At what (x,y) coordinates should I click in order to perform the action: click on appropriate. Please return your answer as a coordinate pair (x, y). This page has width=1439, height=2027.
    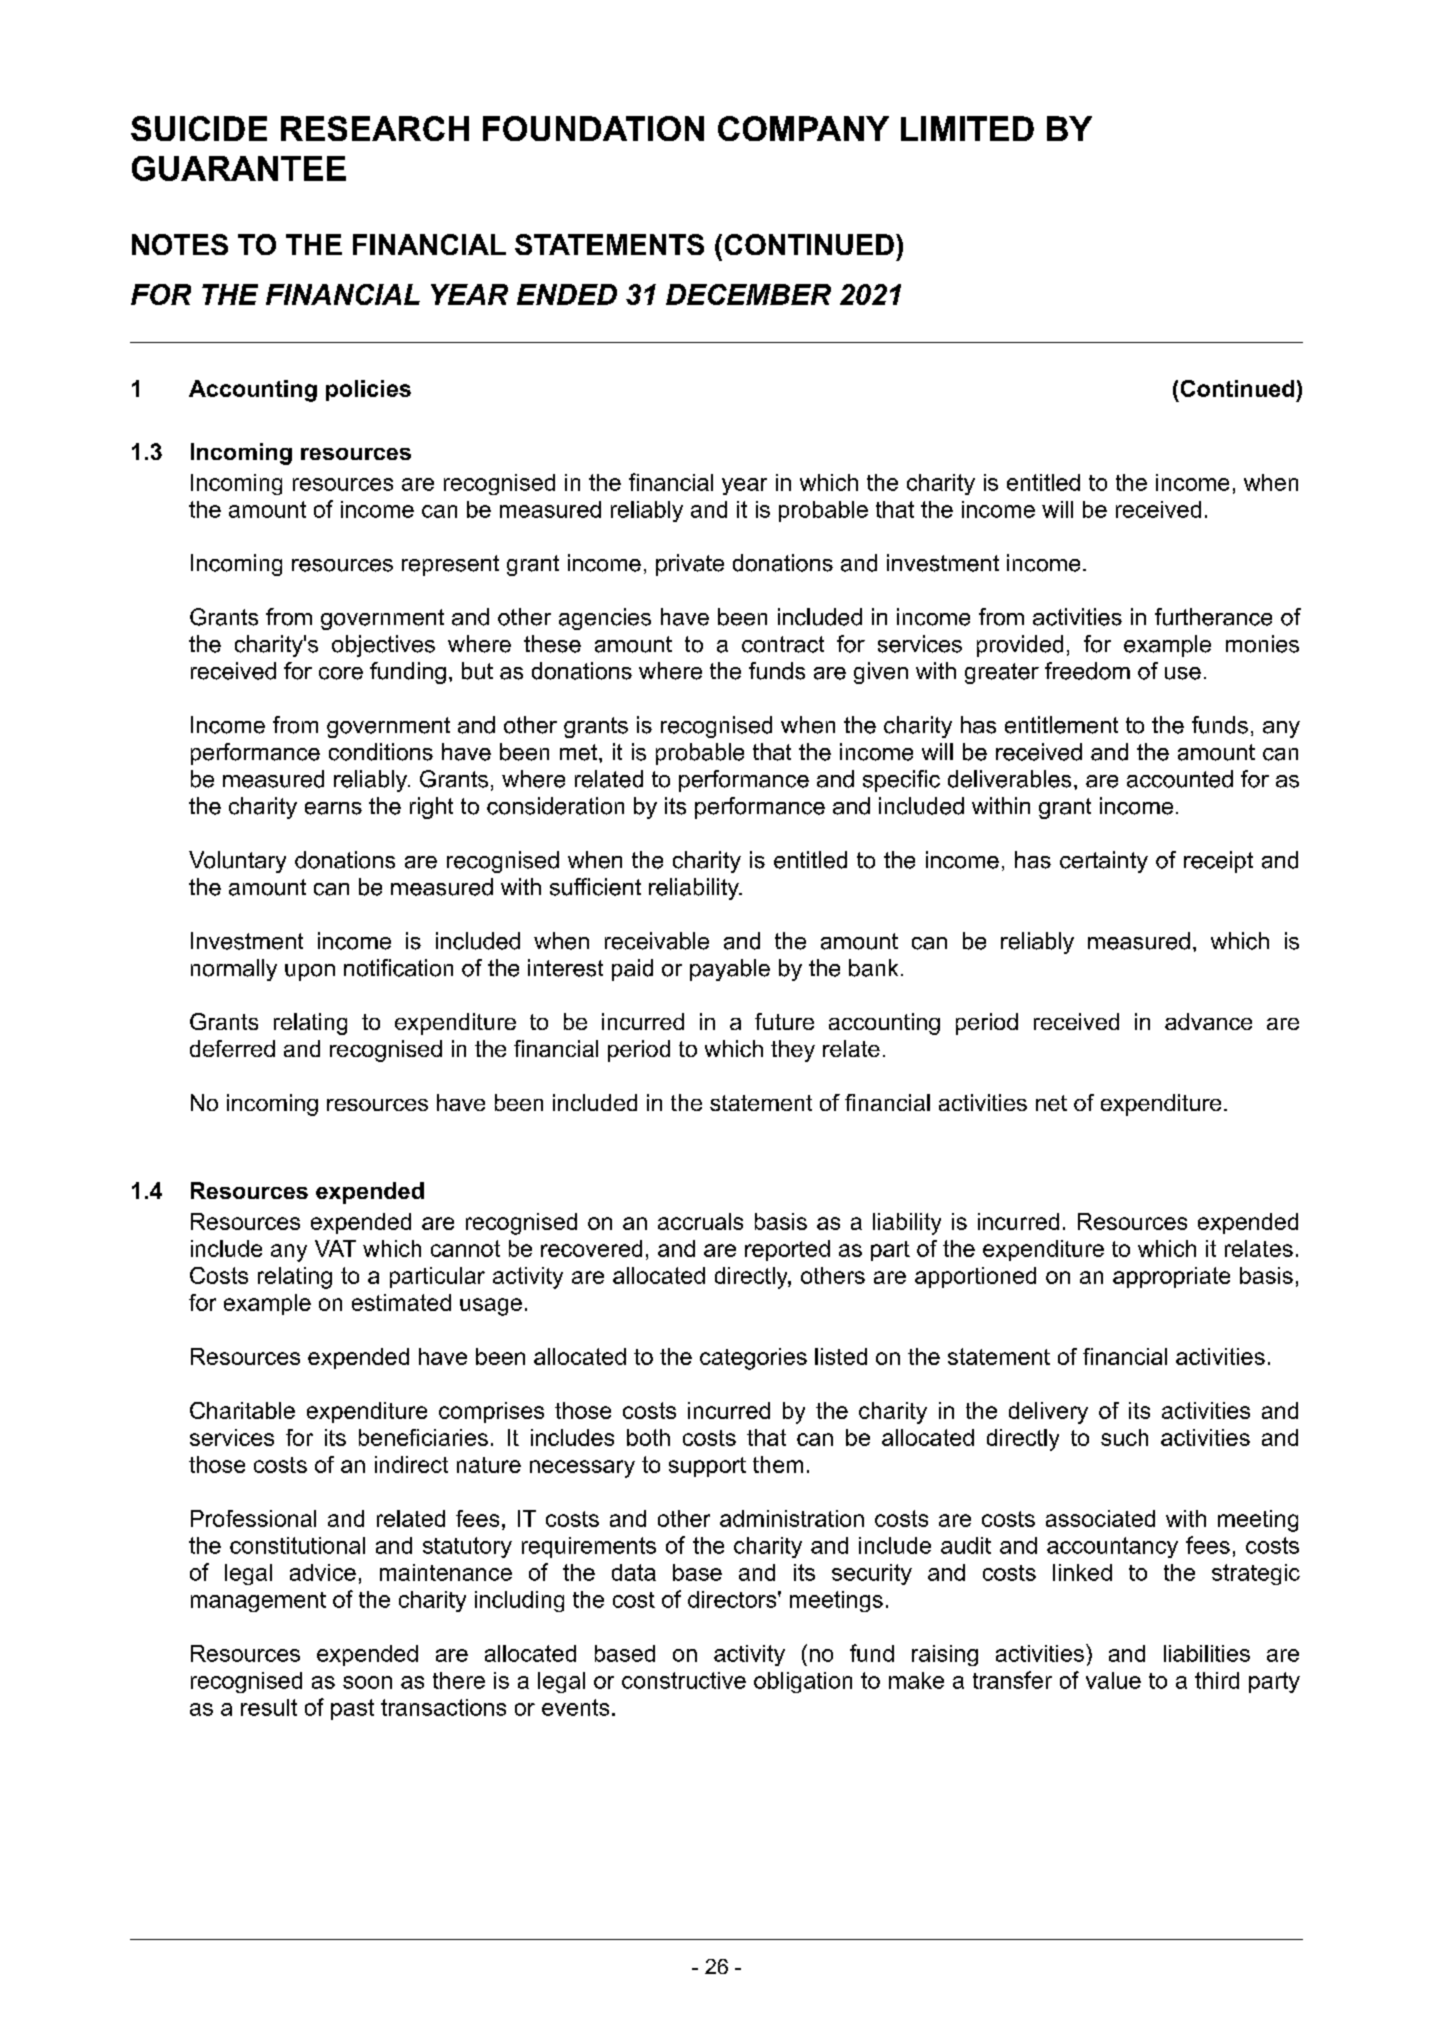
    Looking at the image, I should click on (1171, 1277).
